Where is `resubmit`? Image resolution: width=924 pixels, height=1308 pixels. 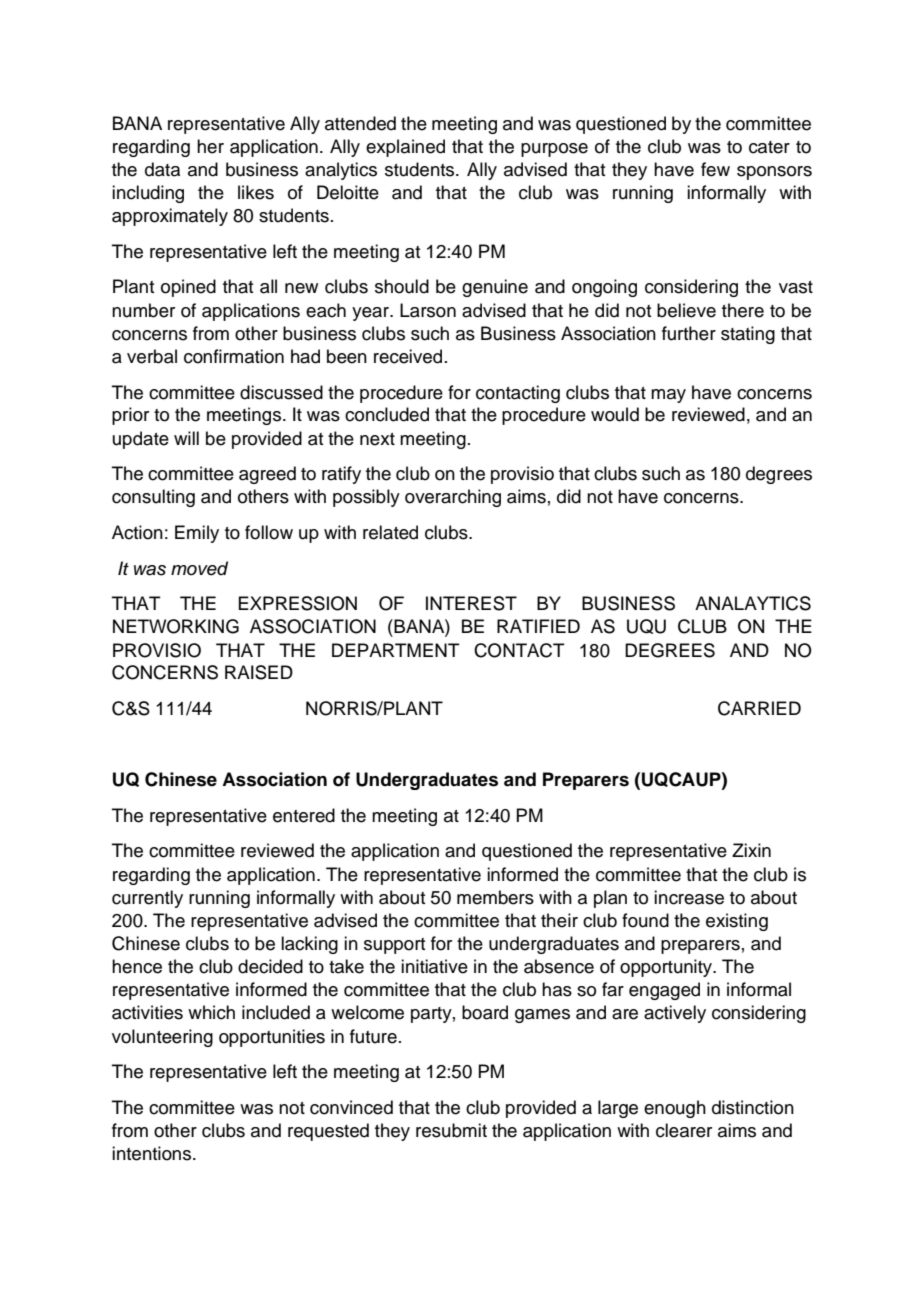 resubmit is located at coordinates (451, 1130).
